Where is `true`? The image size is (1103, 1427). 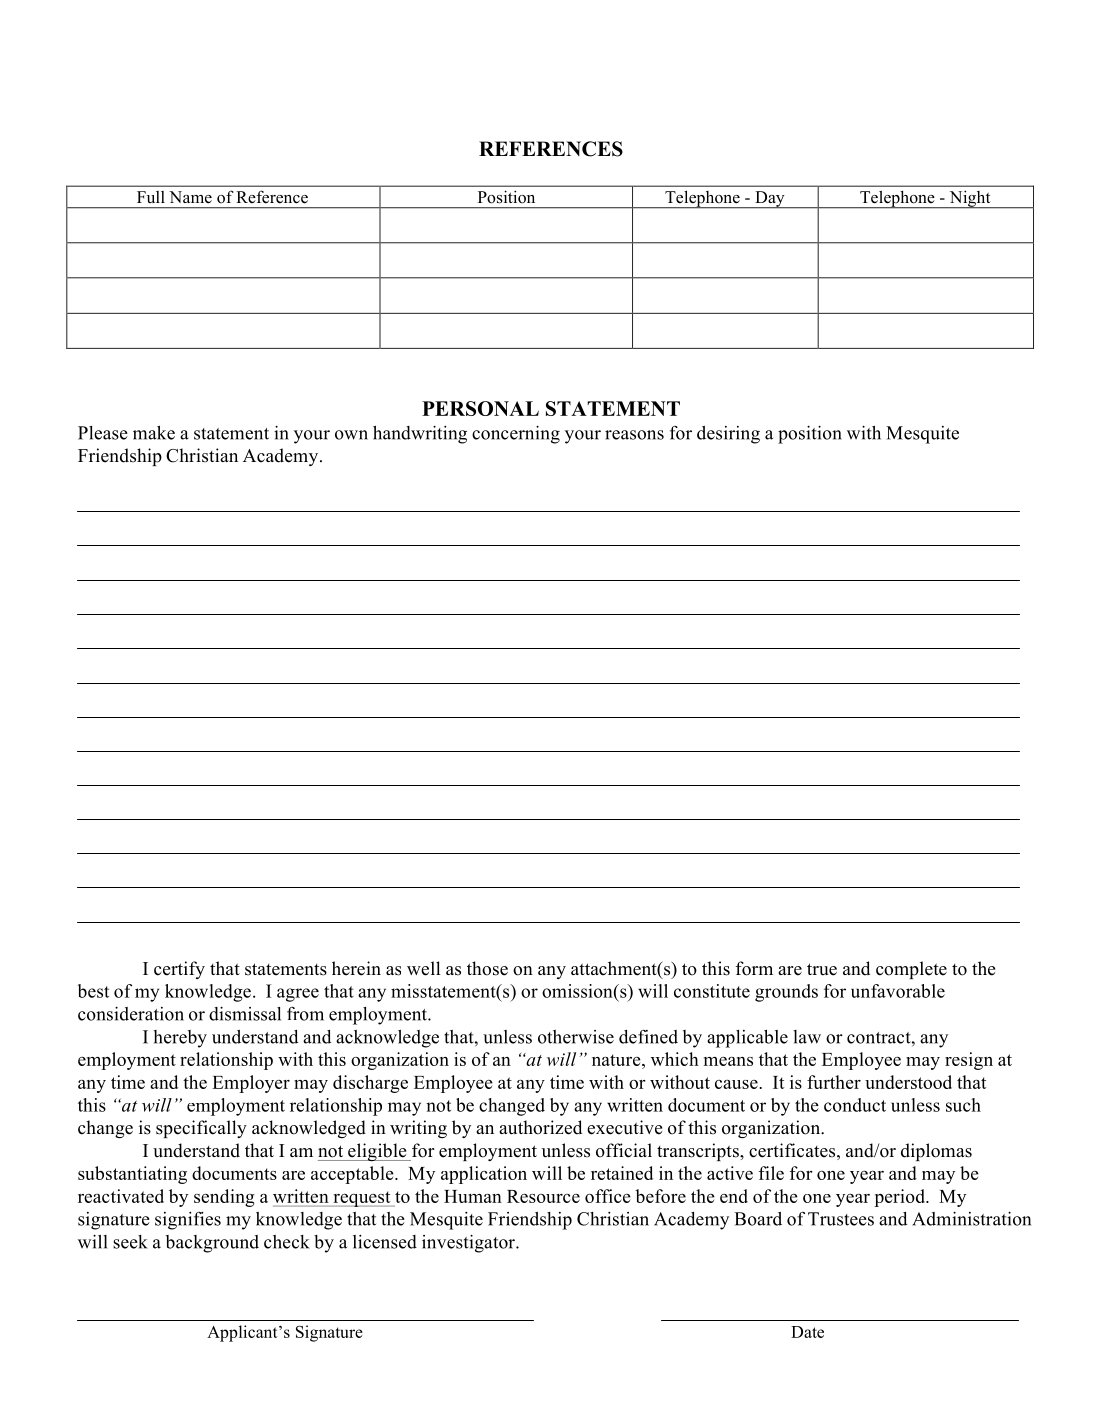 true is located at coordinates (822, 969).
